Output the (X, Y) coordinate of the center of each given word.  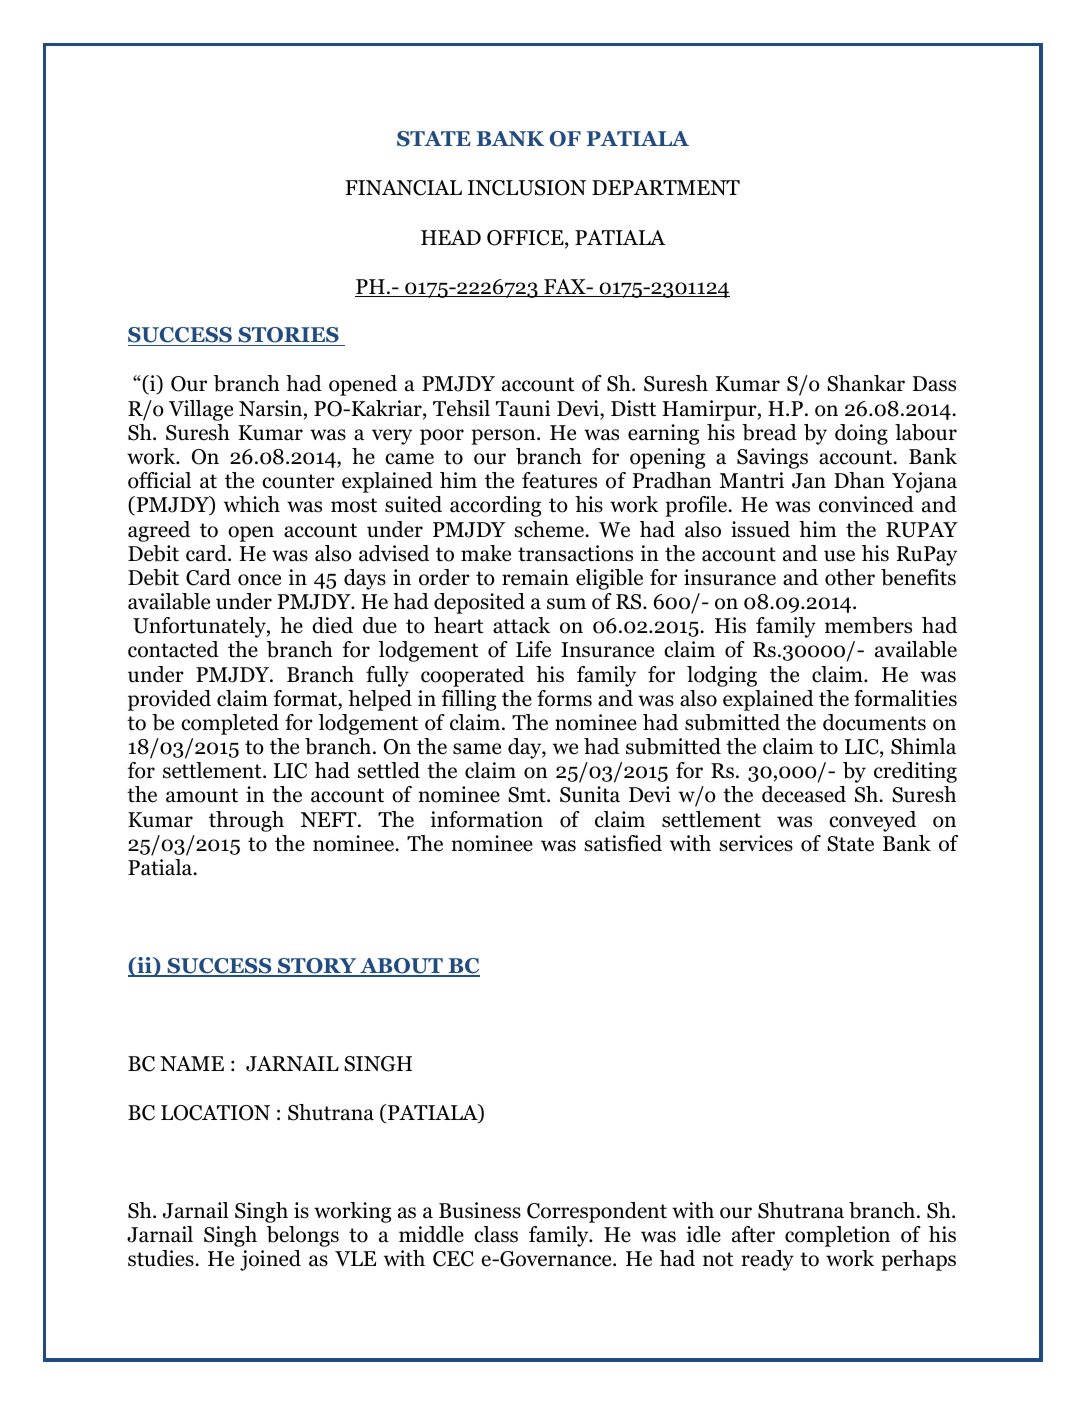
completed (230, 724)
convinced (866, 504)
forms (564, 698)
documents (874, 722)
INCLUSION (527, 188)
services (756, 843)
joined (270, 1260)
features (559, 480)
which (252, 504)
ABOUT (401, 967)
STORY (317, 967)
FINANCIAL (403, 188)
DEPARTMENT (666, 187)
